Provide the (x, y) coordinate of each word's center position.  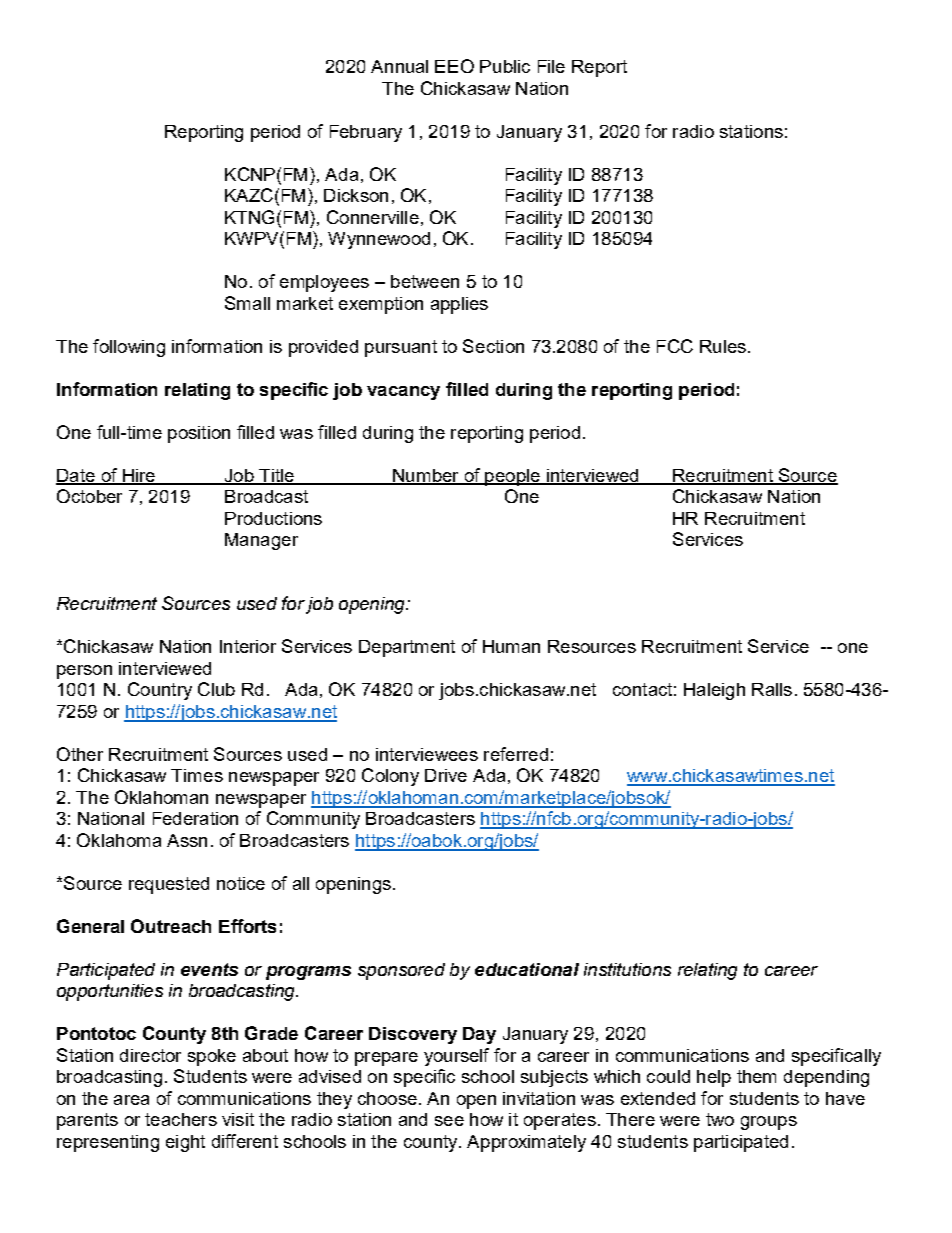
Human (511, 646)
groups (769, 1123)
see (449, 1121)
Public (505, 66)
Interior (248, 646)
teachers (181, 1119)
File (551, 66)
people (512, 477)
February (366, 133)
